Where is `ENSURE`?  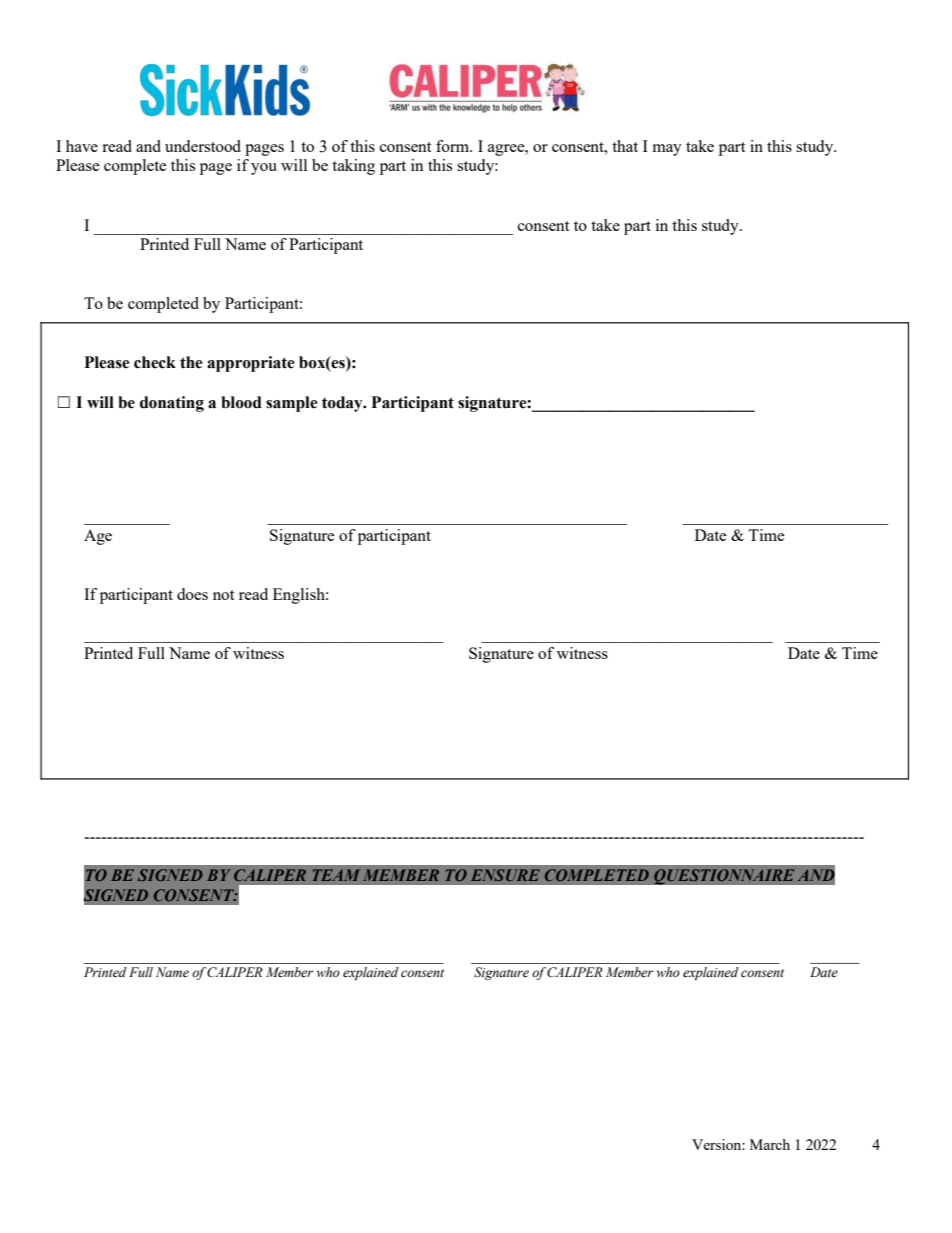
ENSURE is located at coordinates (505, 875).
